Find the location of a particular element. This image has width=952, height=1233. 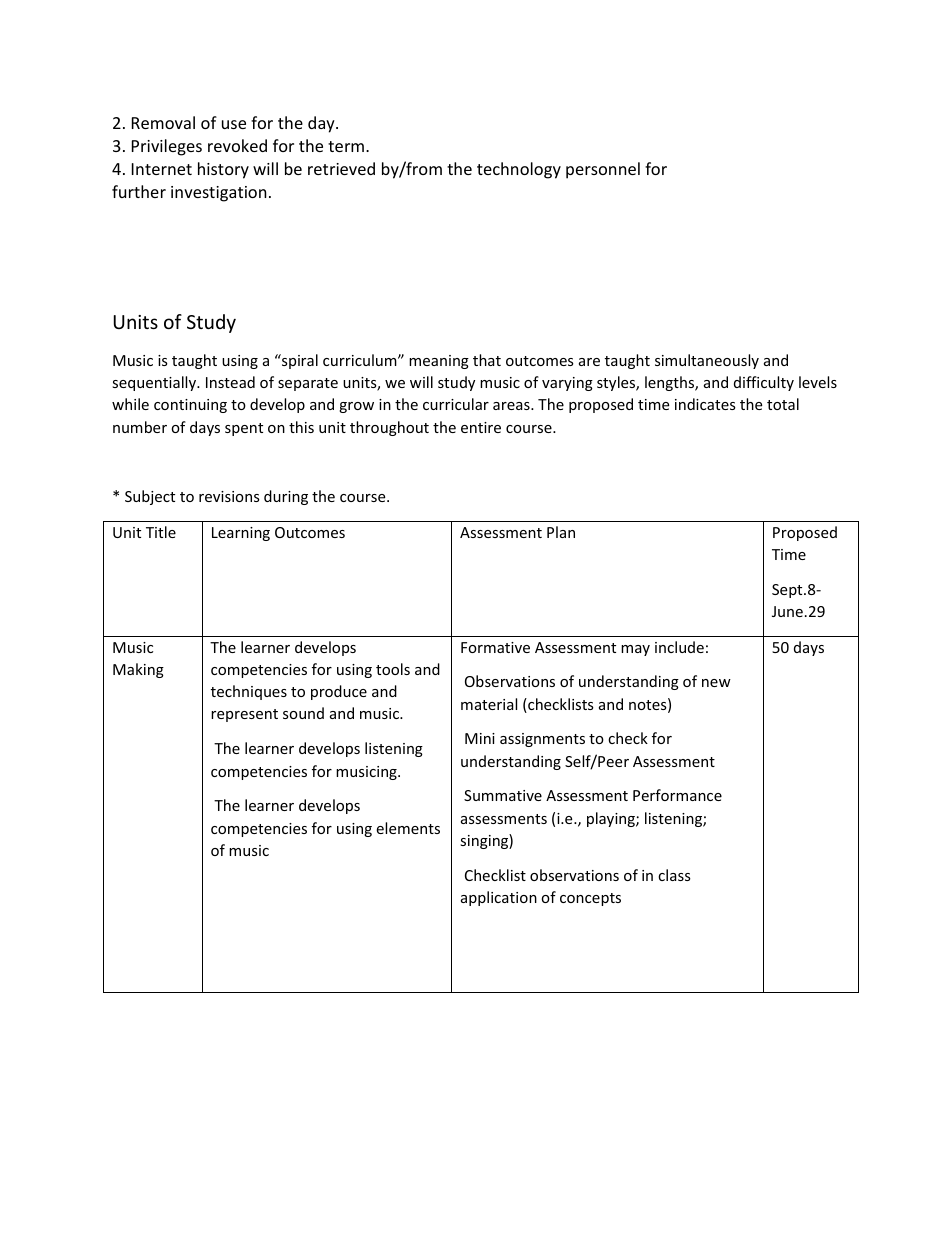

elements is located at coordinates (408, 828).
